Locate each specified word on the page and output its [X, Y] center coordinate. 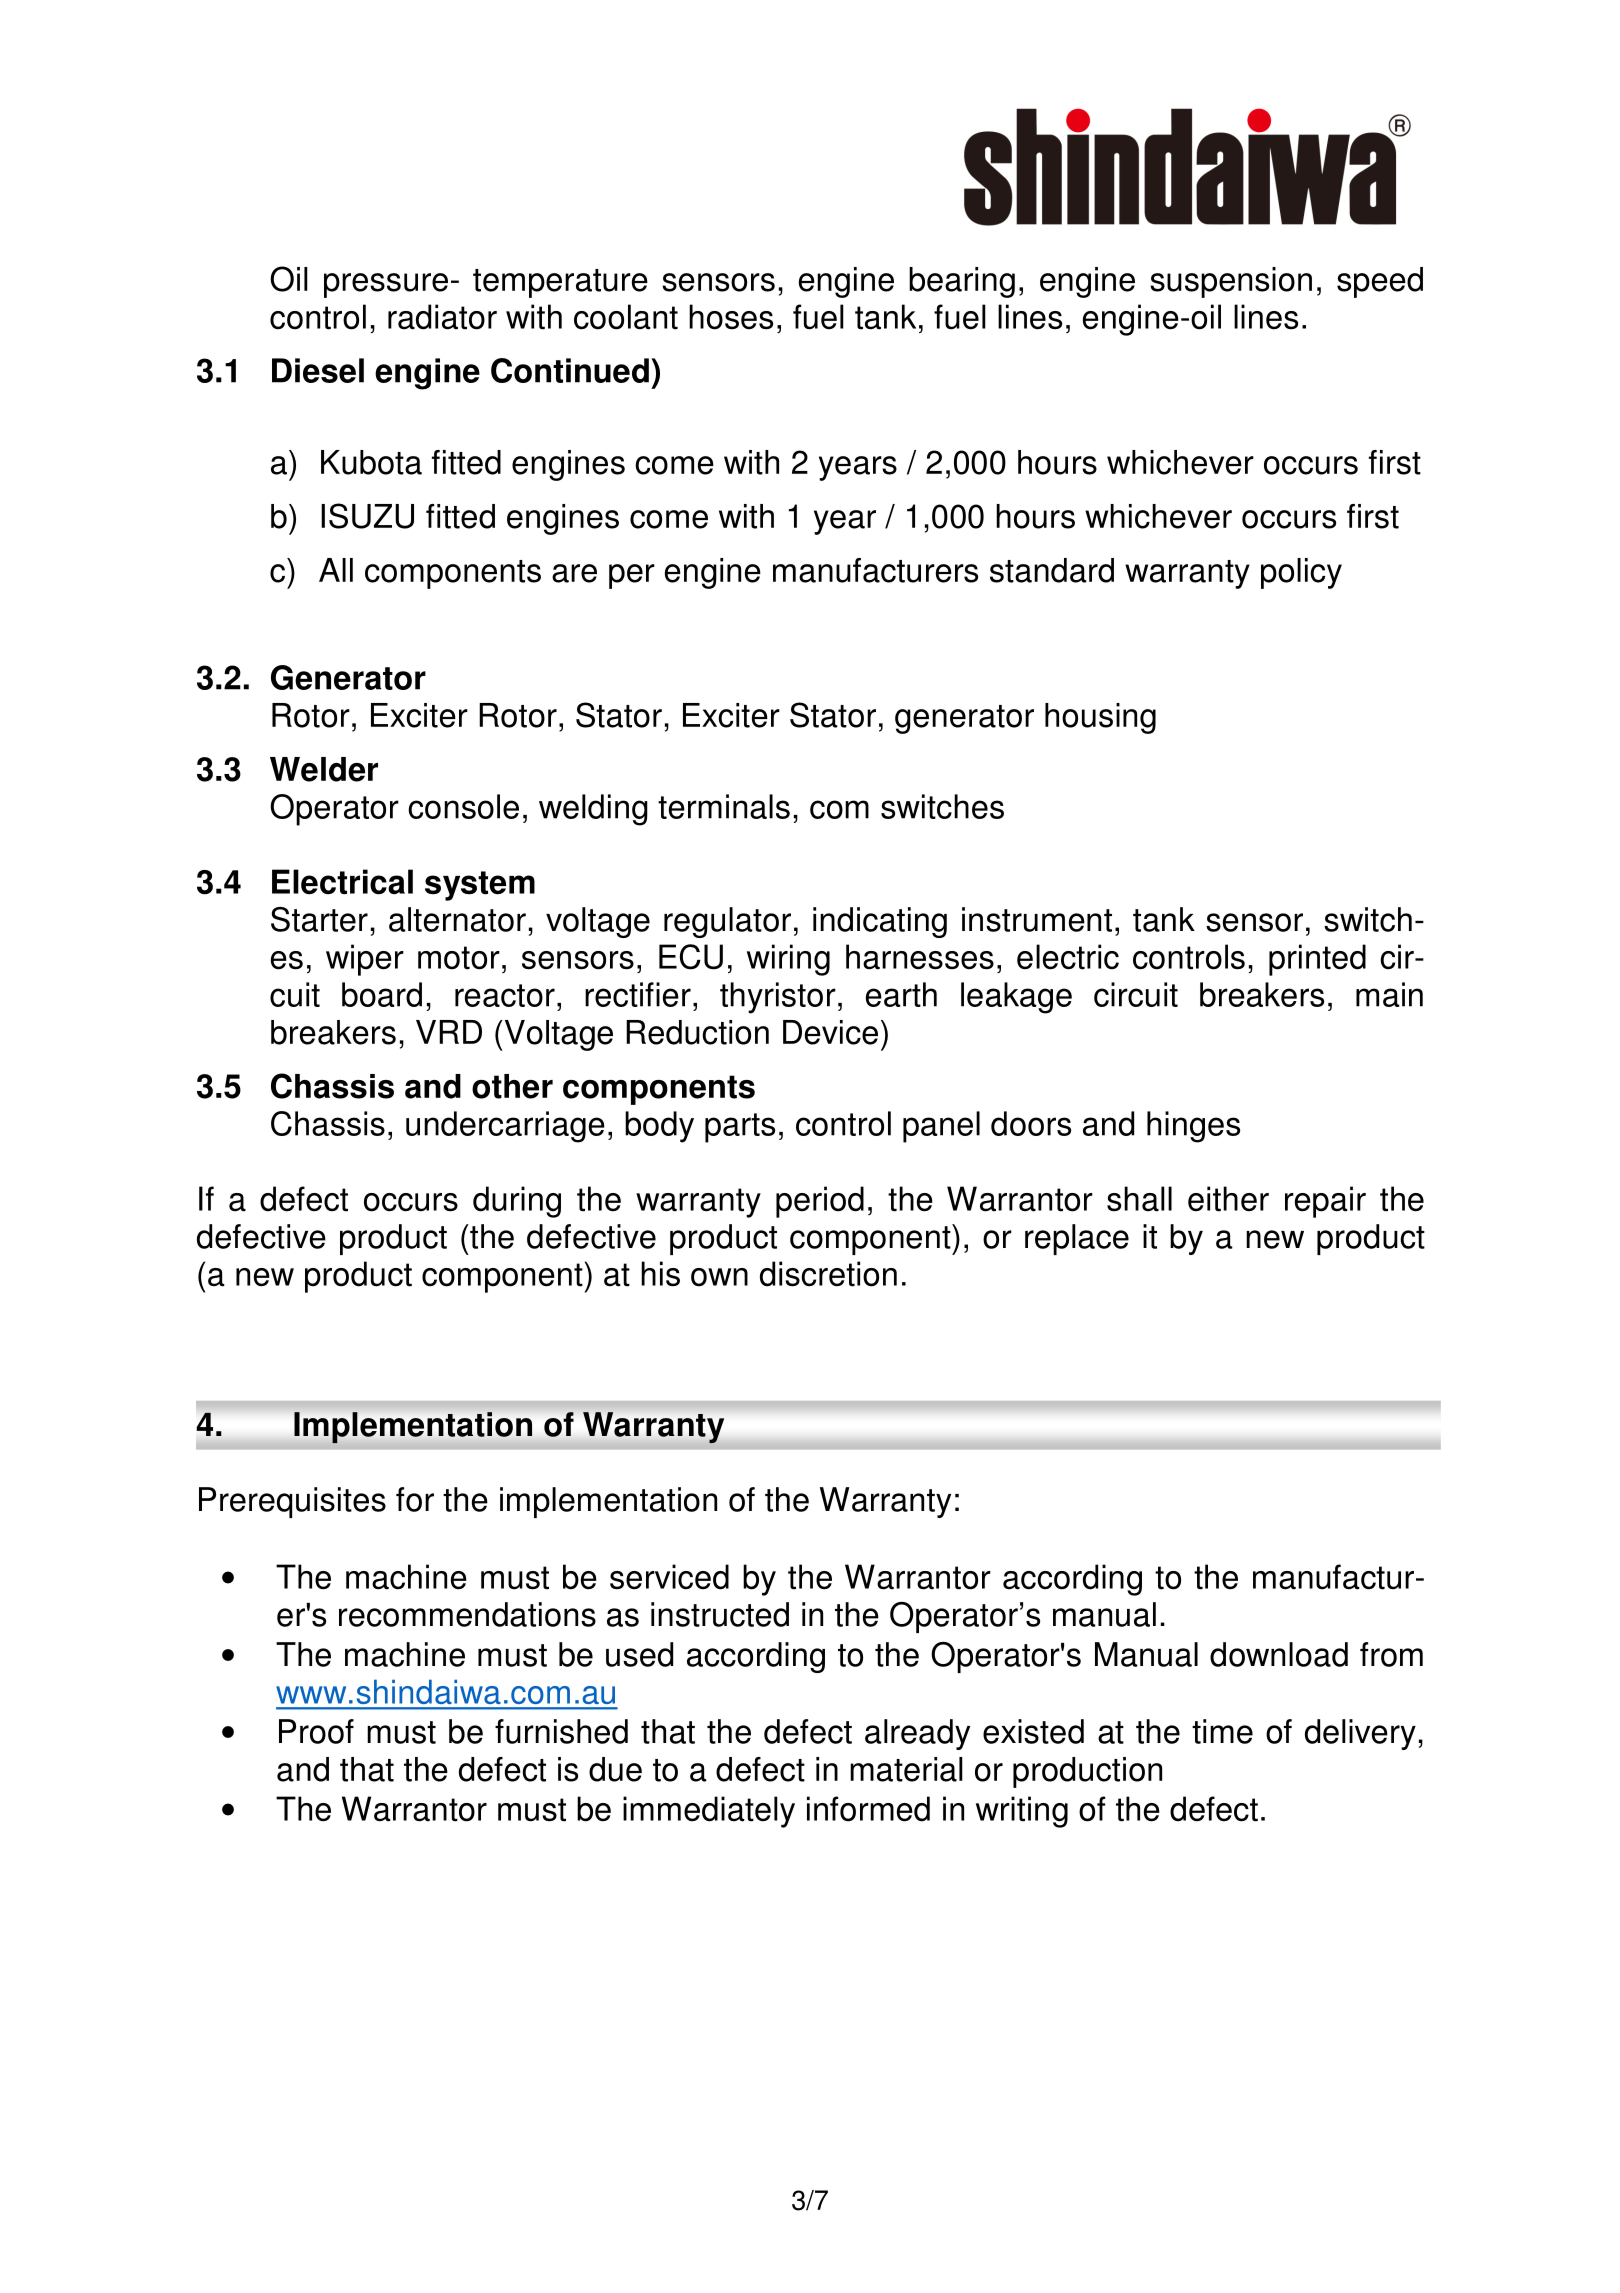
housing [1100, 718]
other [512, 1086]
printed [1317, 960]
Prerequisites [292, 1502]
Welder [324, 769]
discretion [828, 1274]
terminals [724, 806]
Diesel [318, 370]
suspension [1231, 282]
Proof [316, 1731]
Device [830, 1032]
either [1228, 1199]
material [906, 1769]
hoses [731, 317]
